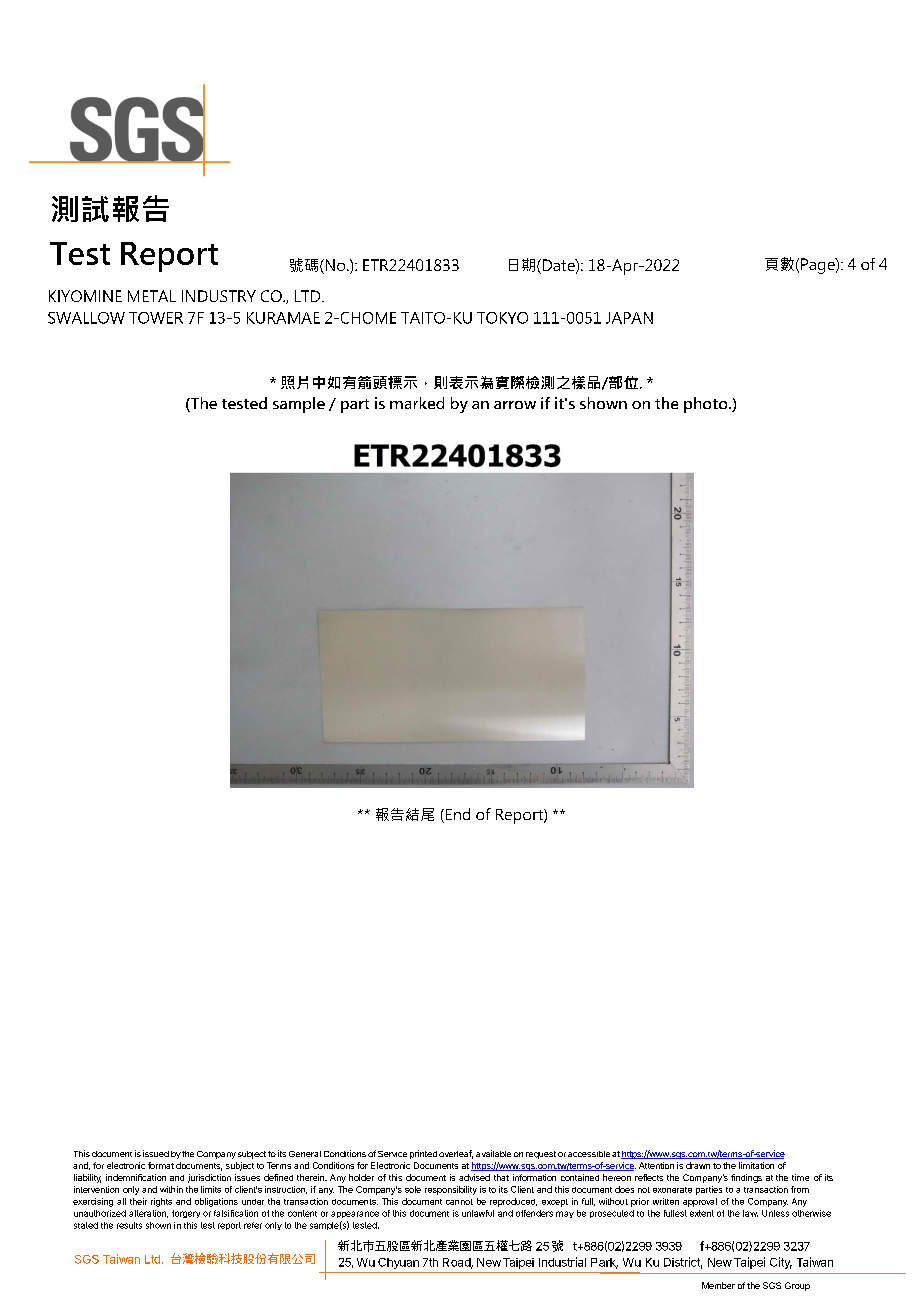 The height and width of the screenshot is (1308, 924). Describe the element at coordinates (156, 1153) in the screenshot. I see `issued` at that location.
